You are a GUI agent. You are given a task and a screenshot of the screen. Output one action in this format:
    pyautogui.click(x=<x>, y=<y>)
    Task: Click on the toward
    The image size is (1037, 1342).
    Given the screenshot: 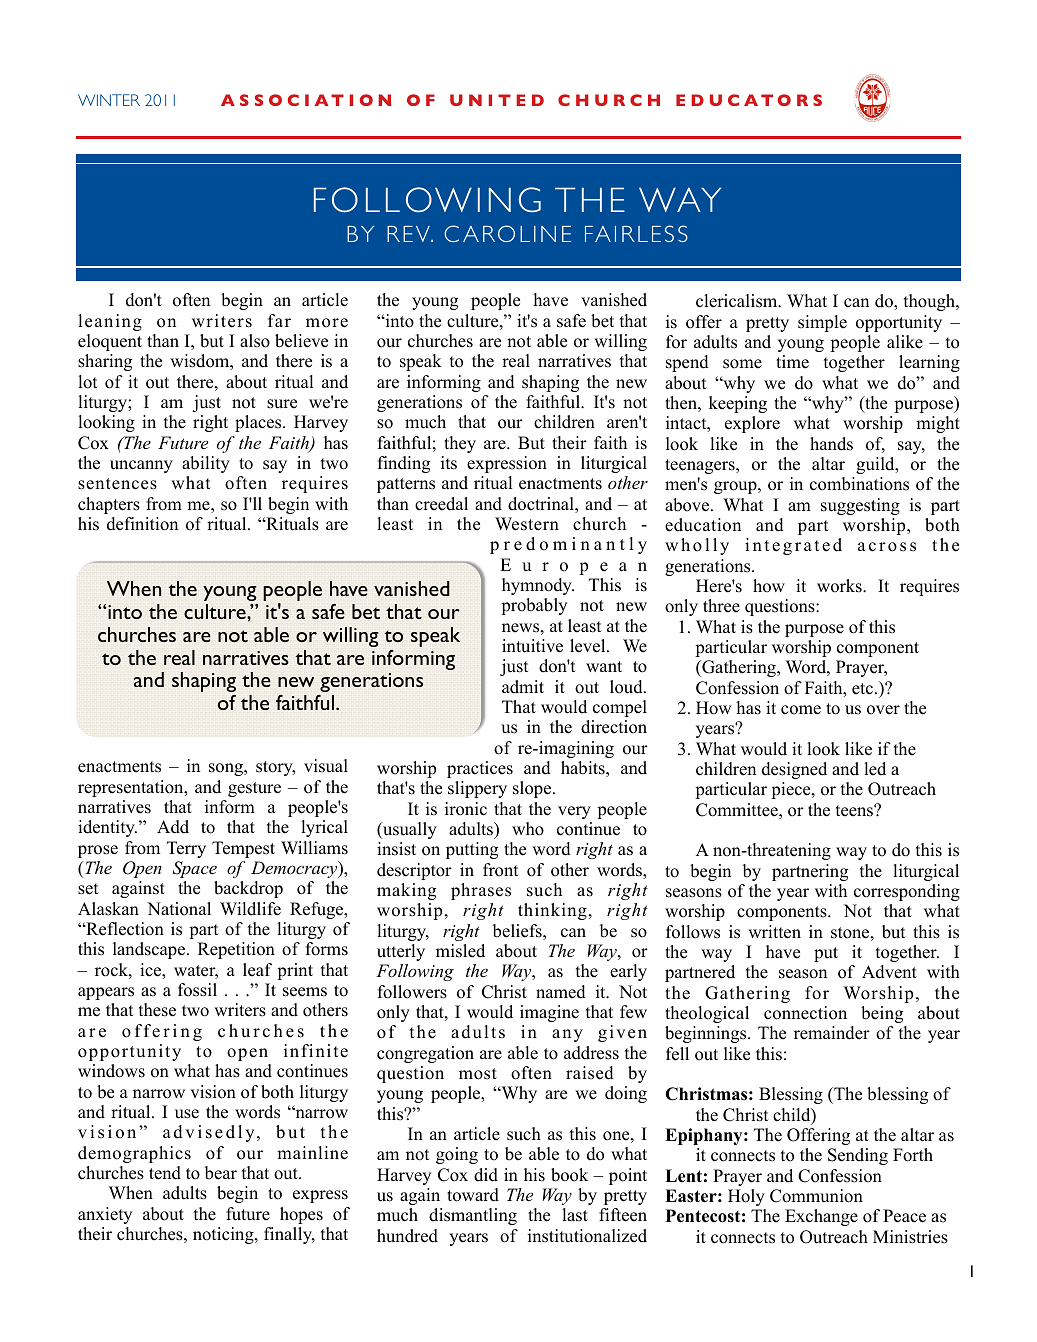 What is the action you would take?
    pyautogui.click(x=473, y=1195)
